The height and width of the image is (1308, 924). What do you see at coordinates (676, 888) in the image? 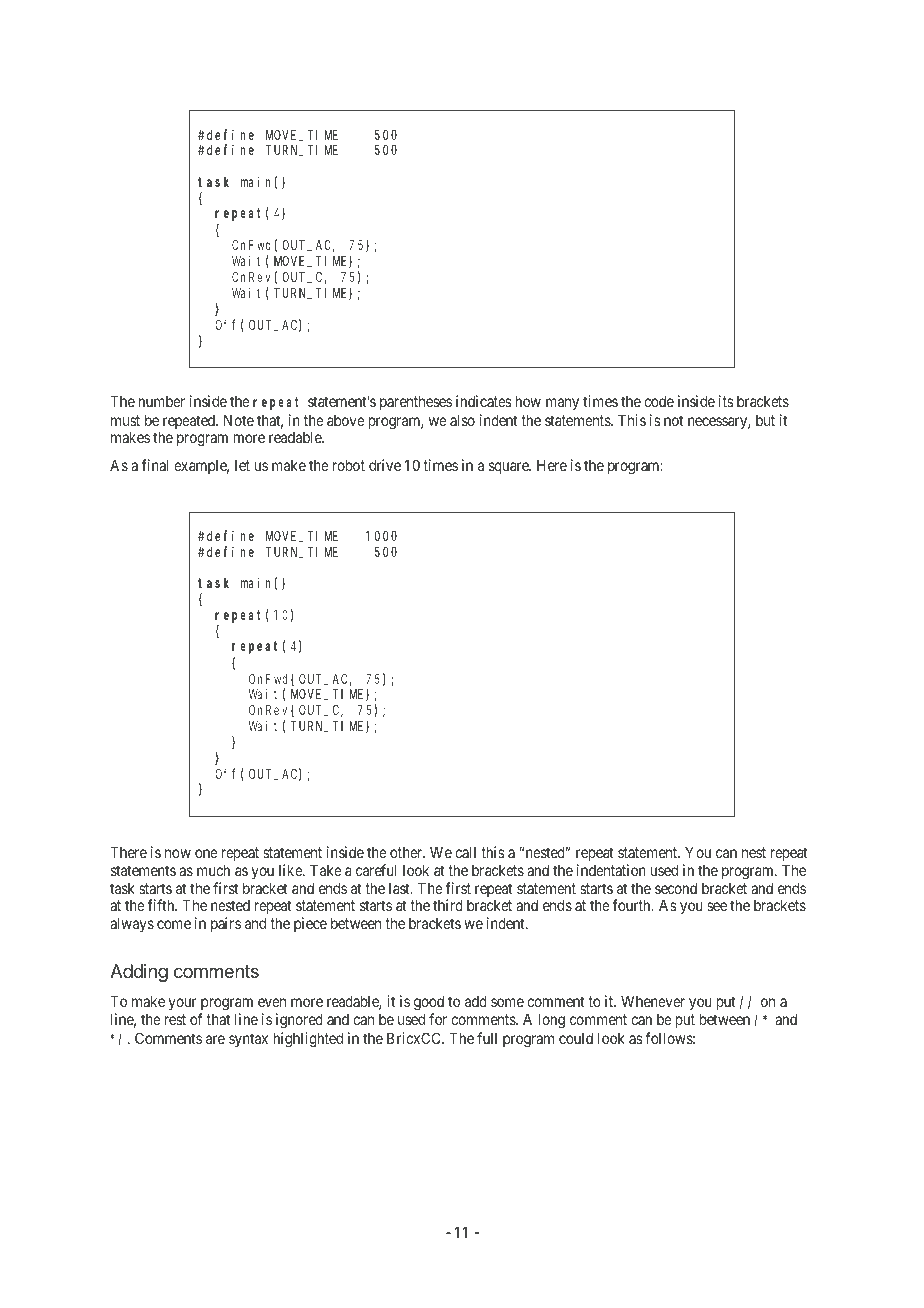
I see `second` at bounding box center [676, 888].
